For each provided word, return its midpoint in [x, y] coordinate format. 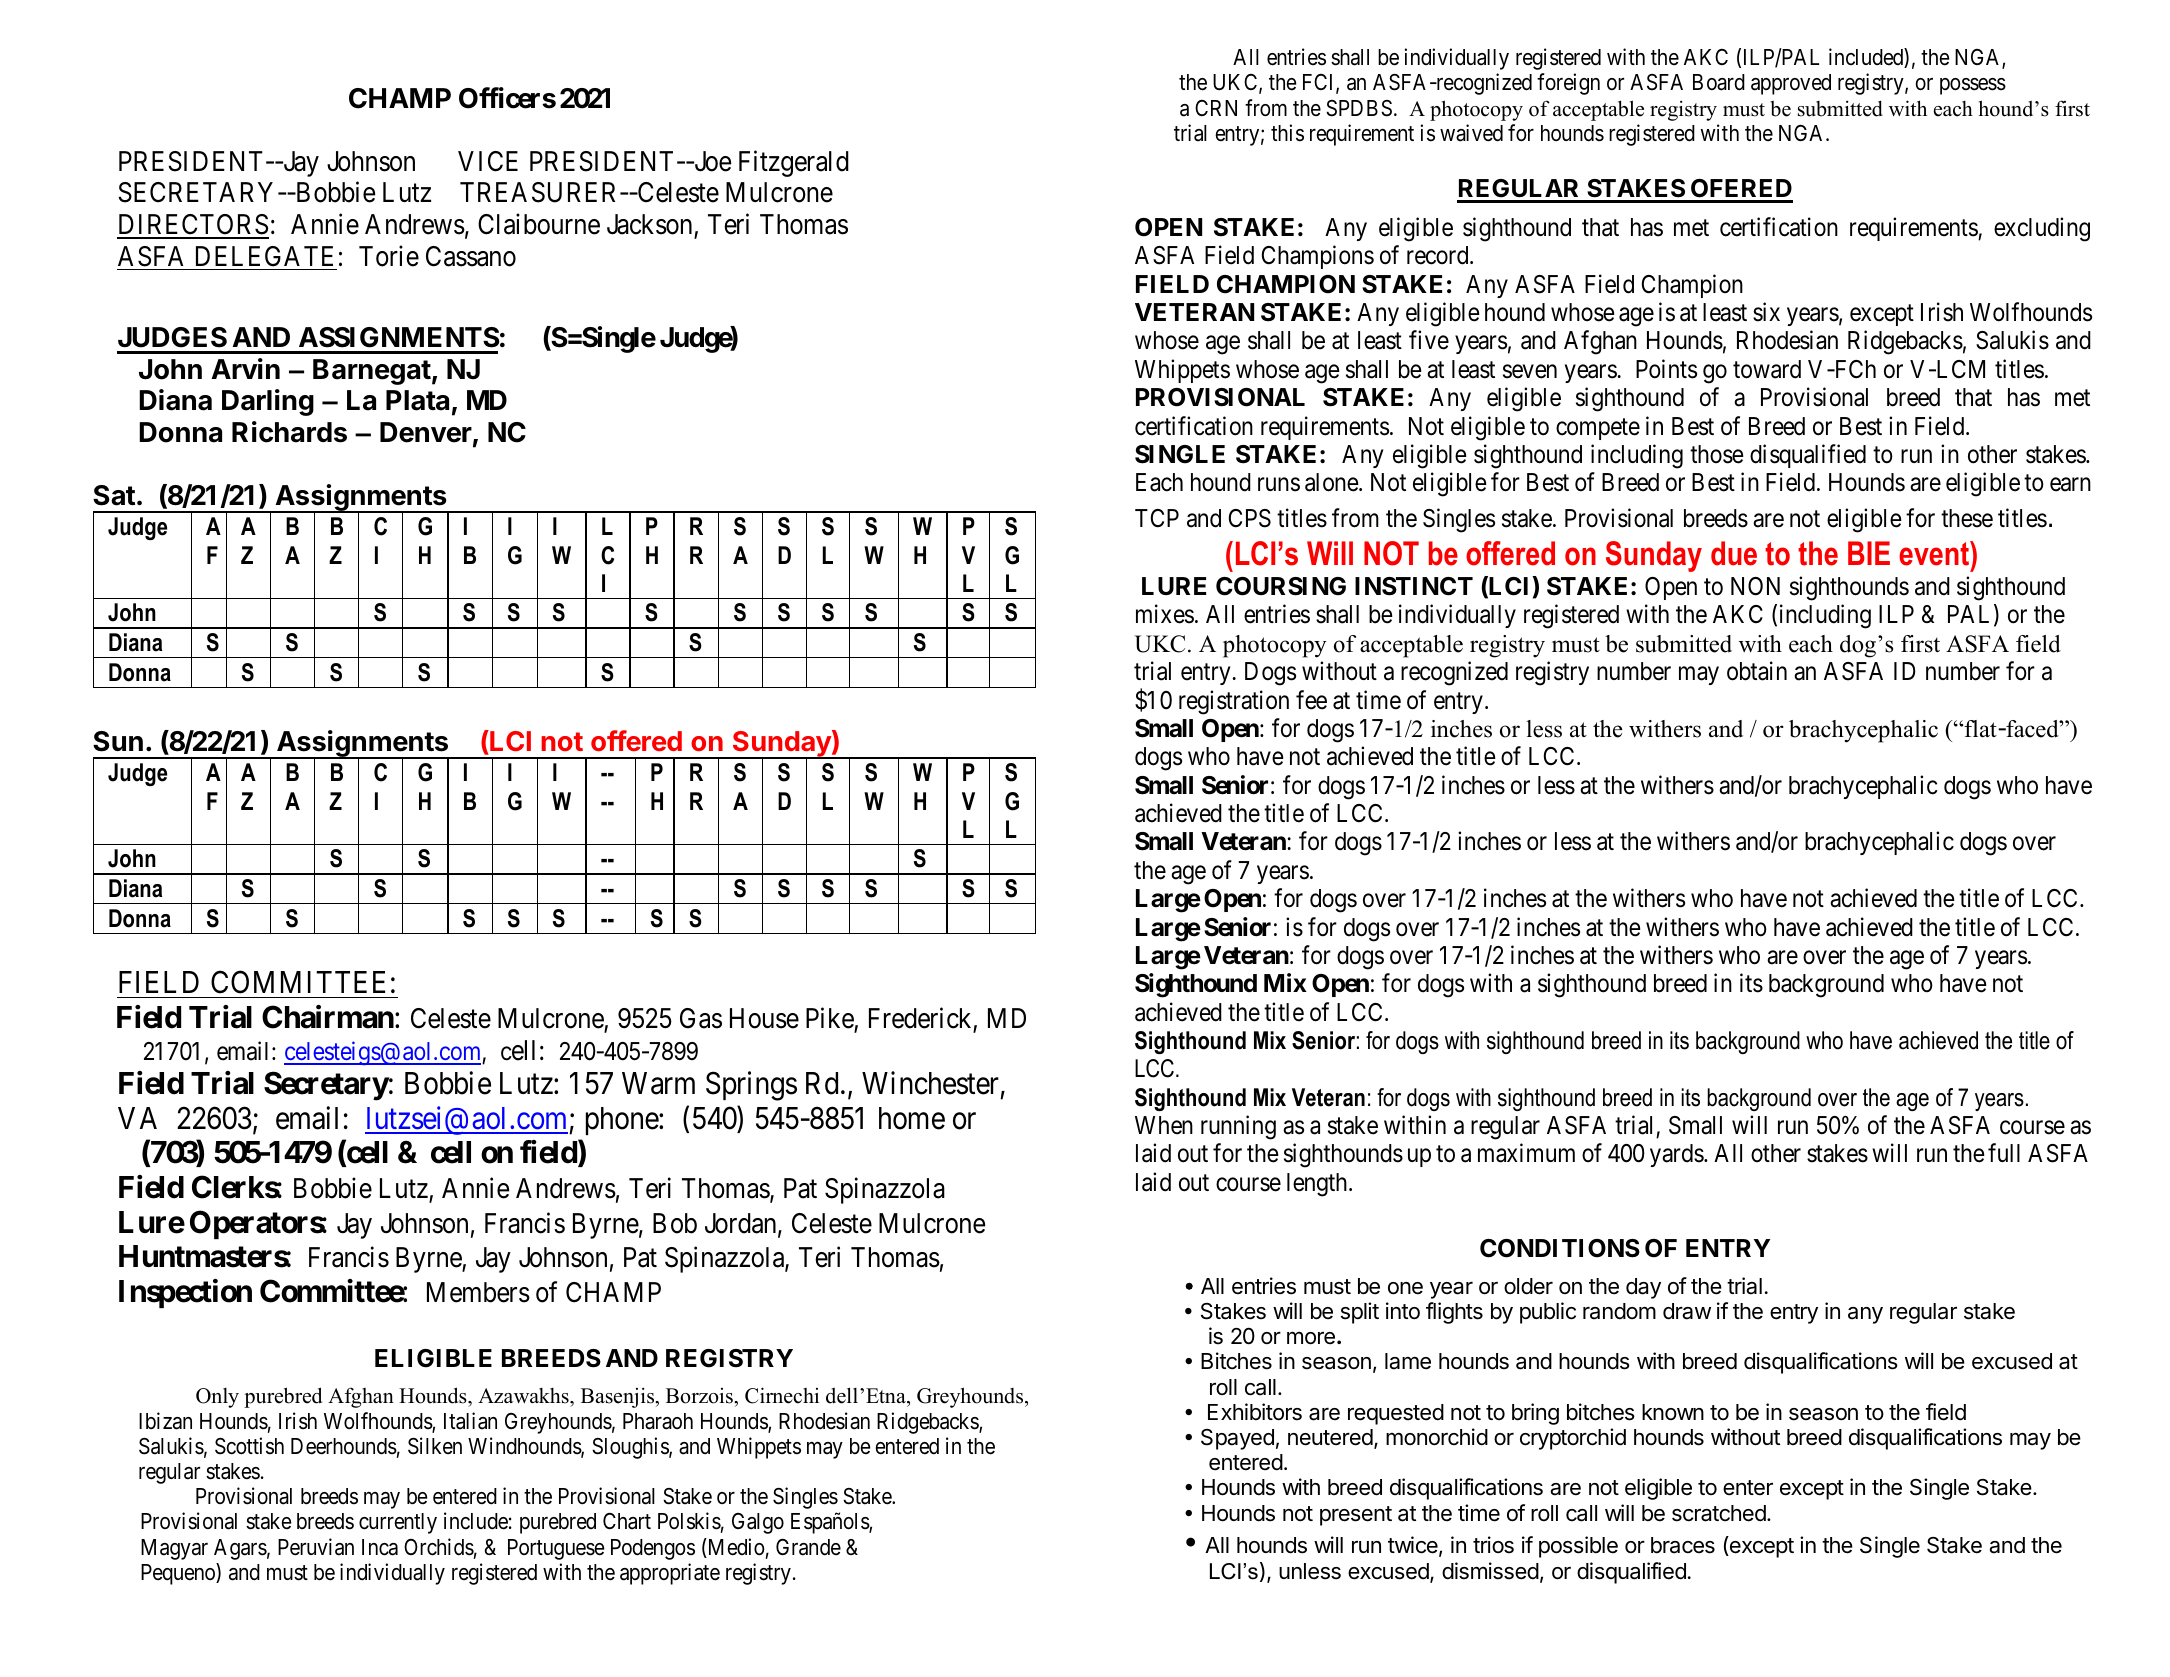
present [1356, 1516]
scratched [1720, 1513]
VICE [488, 161]
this [1287, 133]
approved [1791, 84]
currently [398, 1523]
